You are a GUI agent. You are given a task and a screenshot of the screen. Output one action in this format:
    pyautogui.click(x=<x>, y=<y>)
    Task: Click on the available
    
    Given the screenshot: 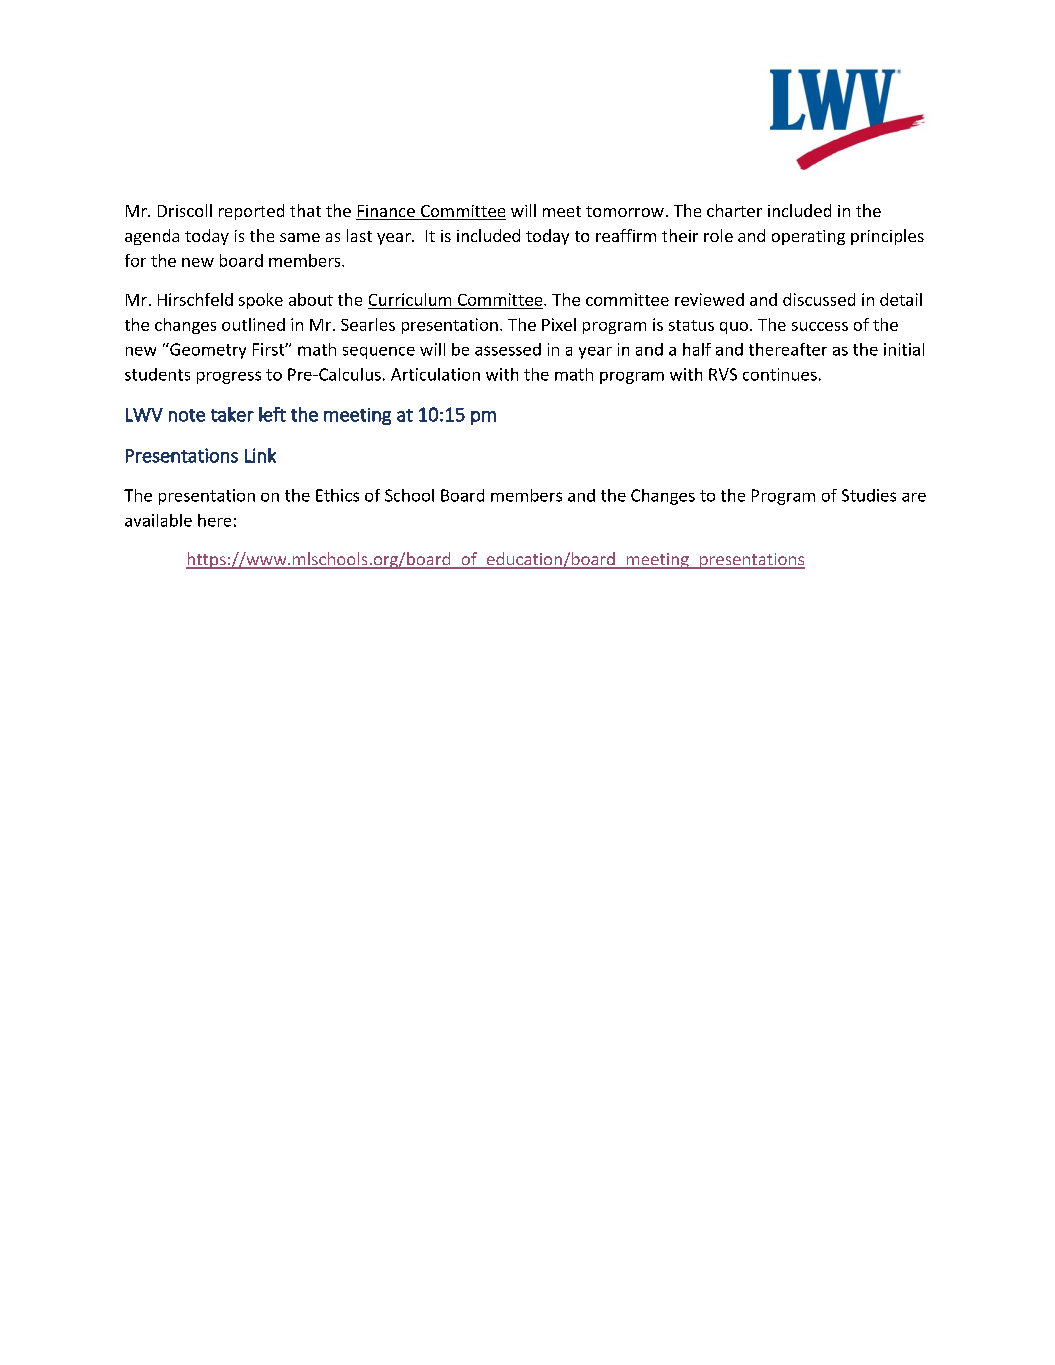 What is the action you would take?
    pyautogui.click(x=158, y=520)
